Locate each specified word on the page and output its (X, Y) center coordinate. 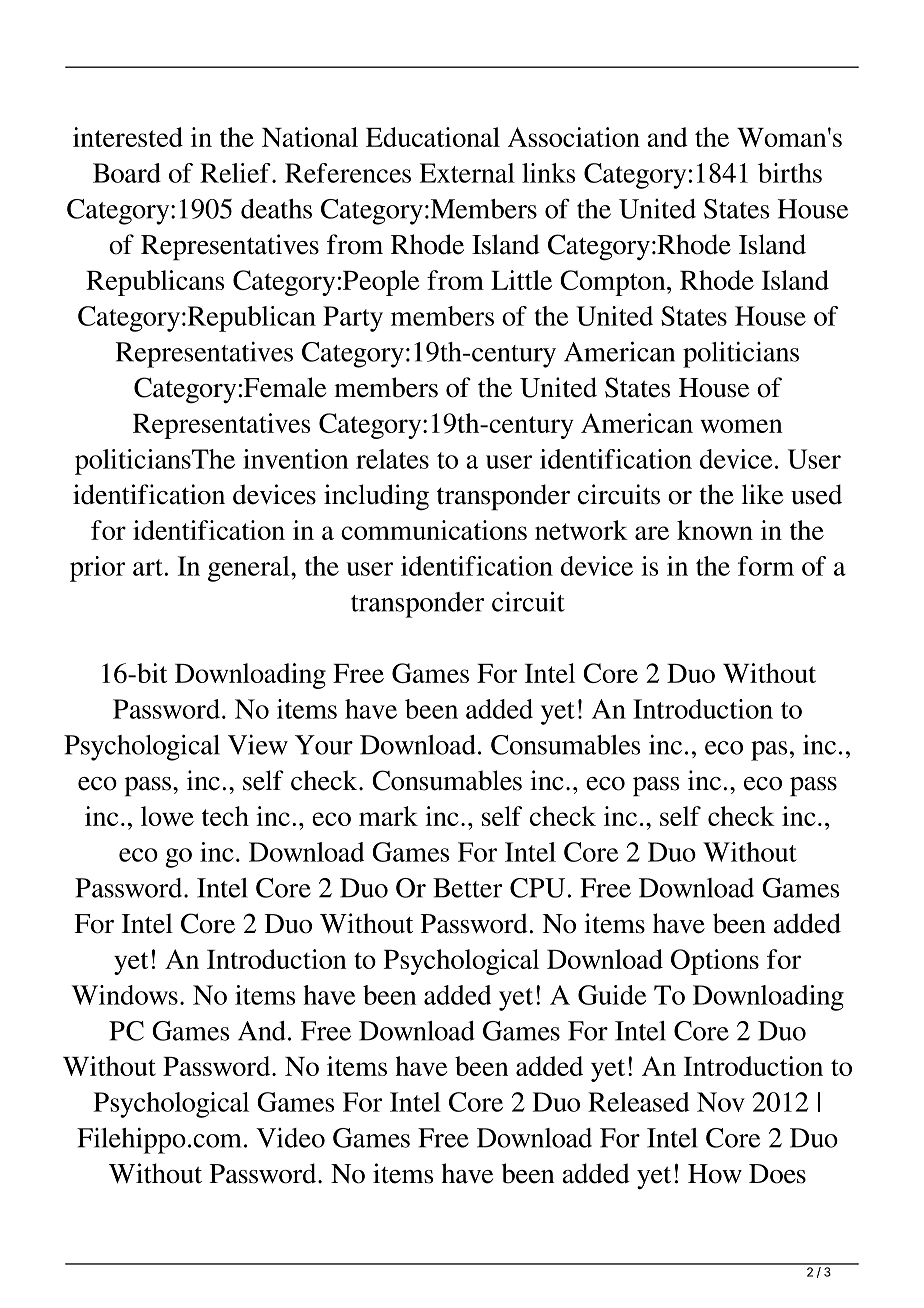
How (715, 1174)
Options (715, 962)
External (467, 173)
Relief (236, 173)
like (762, 494)
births (790, 173)
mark (388, 816)
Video (290, 1138)
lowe (167, 816)
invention (296, 459)
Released (638, 1102)
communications (434, 530)
